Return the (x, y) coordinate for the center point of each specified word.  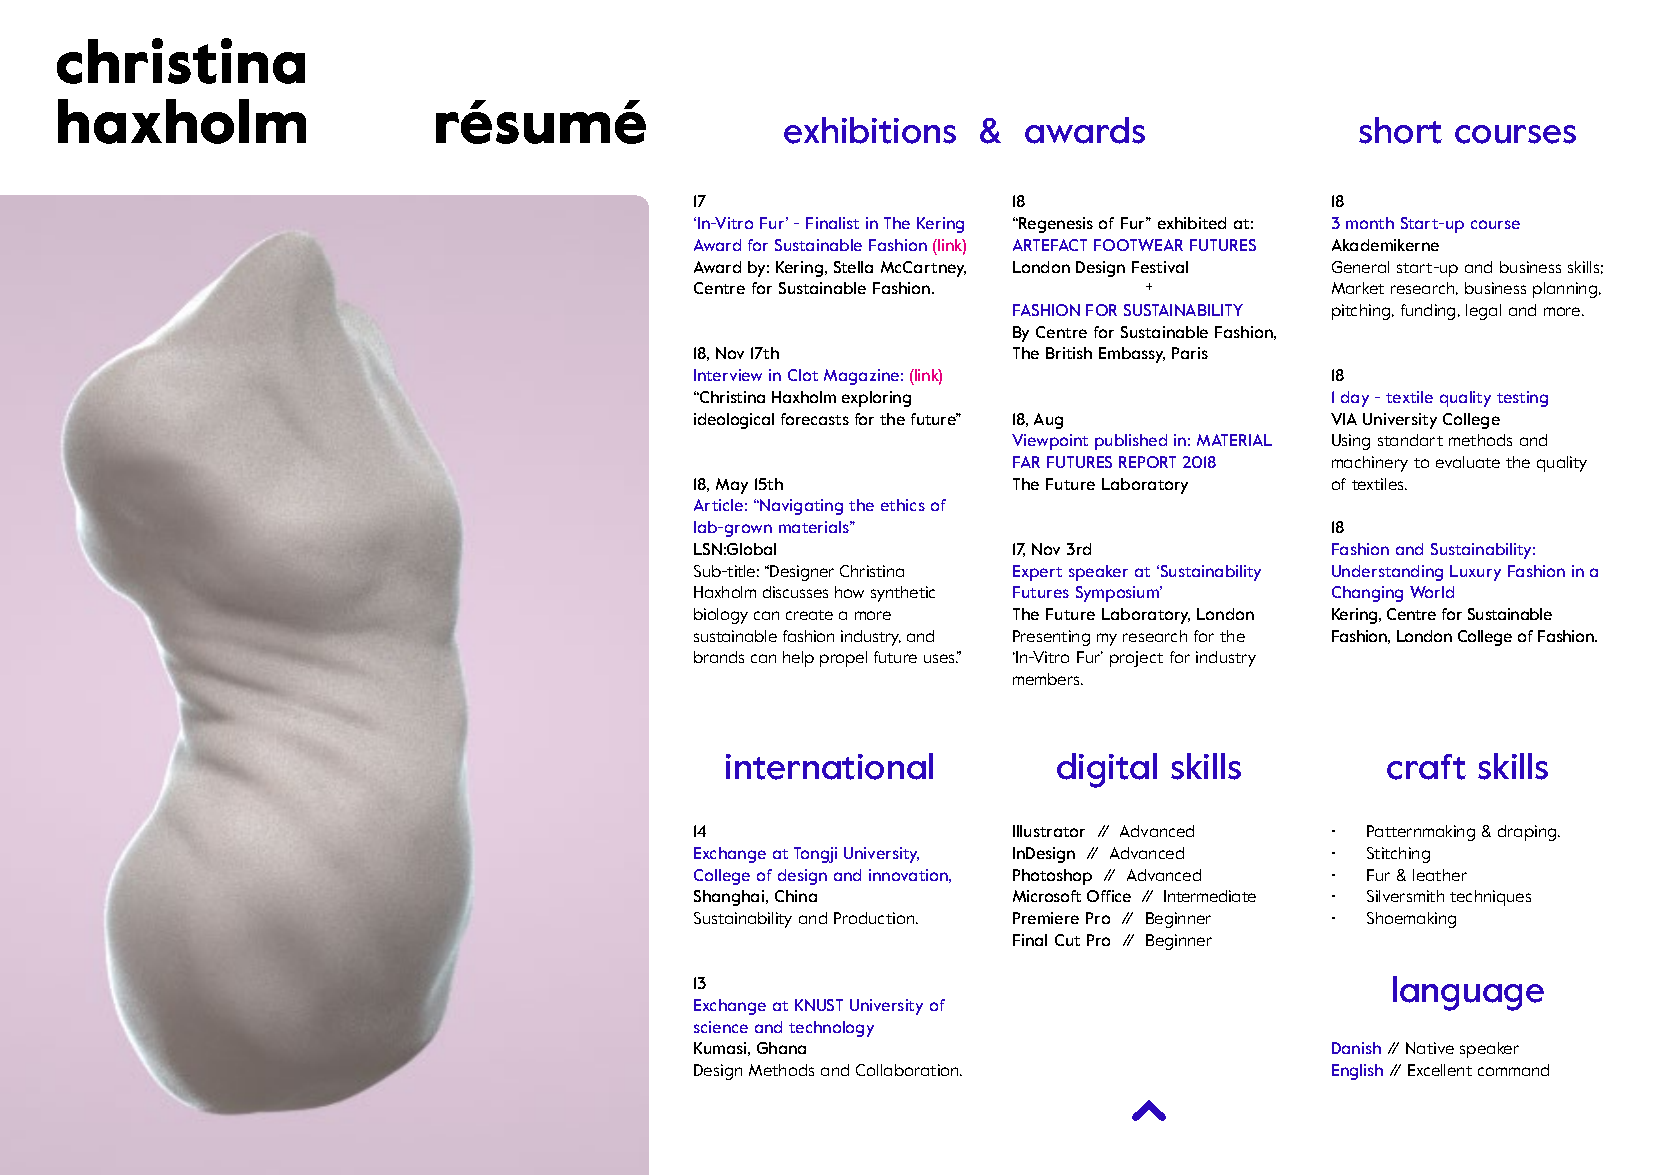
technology (831, 1029)
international (829, 766)
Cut (1067, 940)
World (1432, 592)
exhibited (1192, 223)
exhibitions (870, 130)
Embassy (1132, 355)
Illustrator (1049, 831)
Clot (803, 375)
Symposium (1118, 594)
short (1400, 130)
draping (1528, 833)
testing (1522, 399)
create (809, 615)
